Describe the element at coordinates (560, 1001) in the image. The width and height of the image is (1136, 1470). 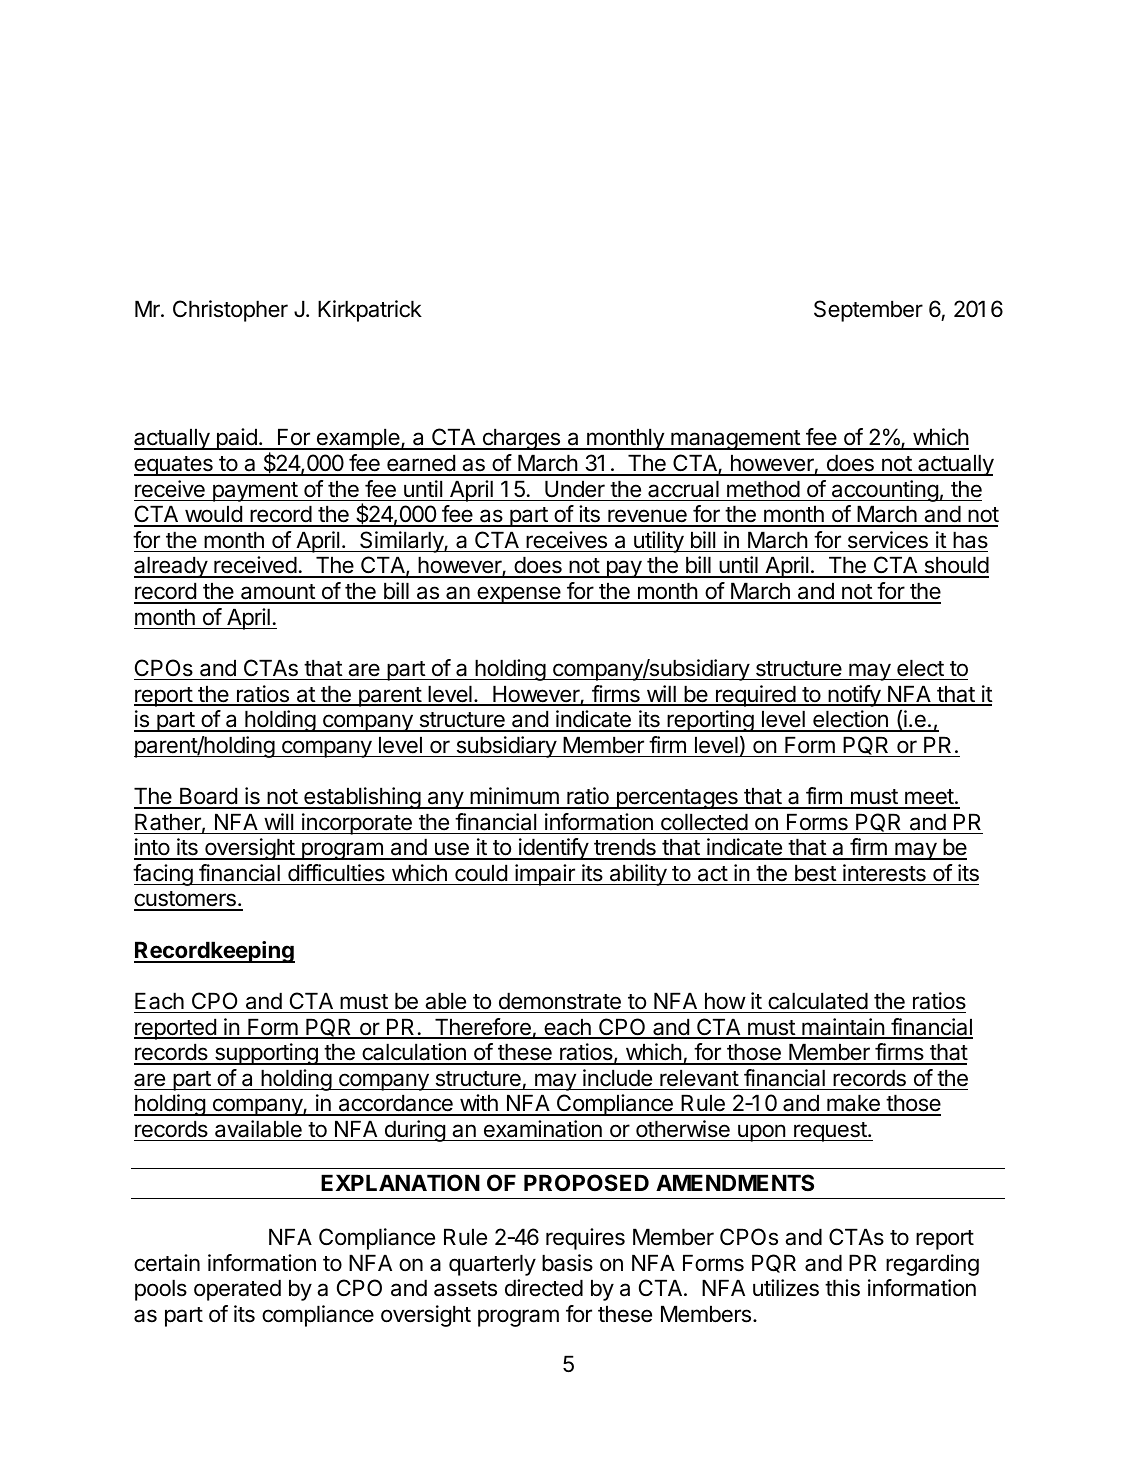
I see `demonstrate` at that location.
